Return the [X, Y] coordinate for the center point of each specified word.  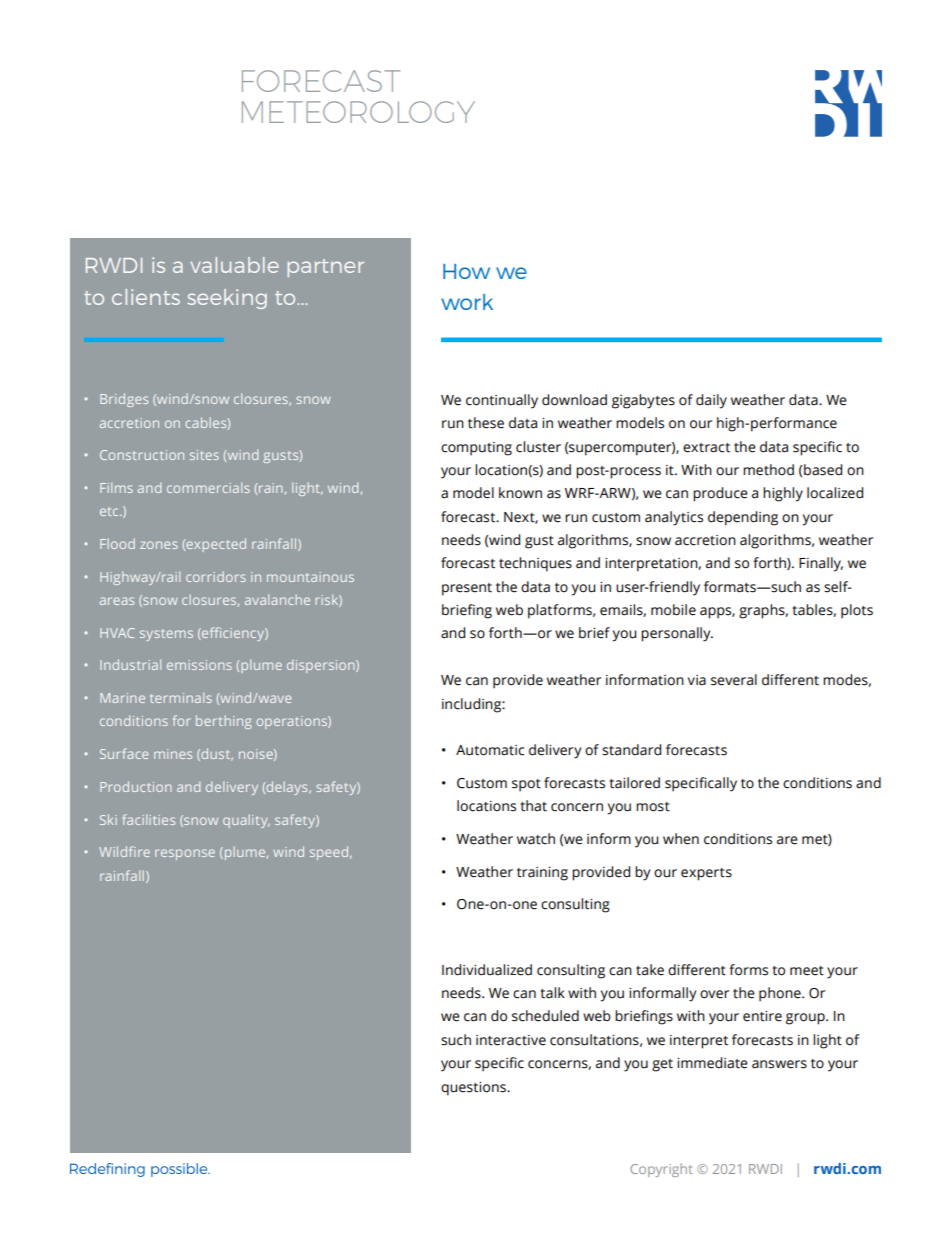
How [466, 271]
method [768, 470]
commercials [208, 487]
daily [711, 401]
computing [476, 449]
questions [474, 1089]
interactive [511, 1040]
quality [246, 821]
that [533, 806]
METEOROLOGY [358, 112]
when [681, 839]
